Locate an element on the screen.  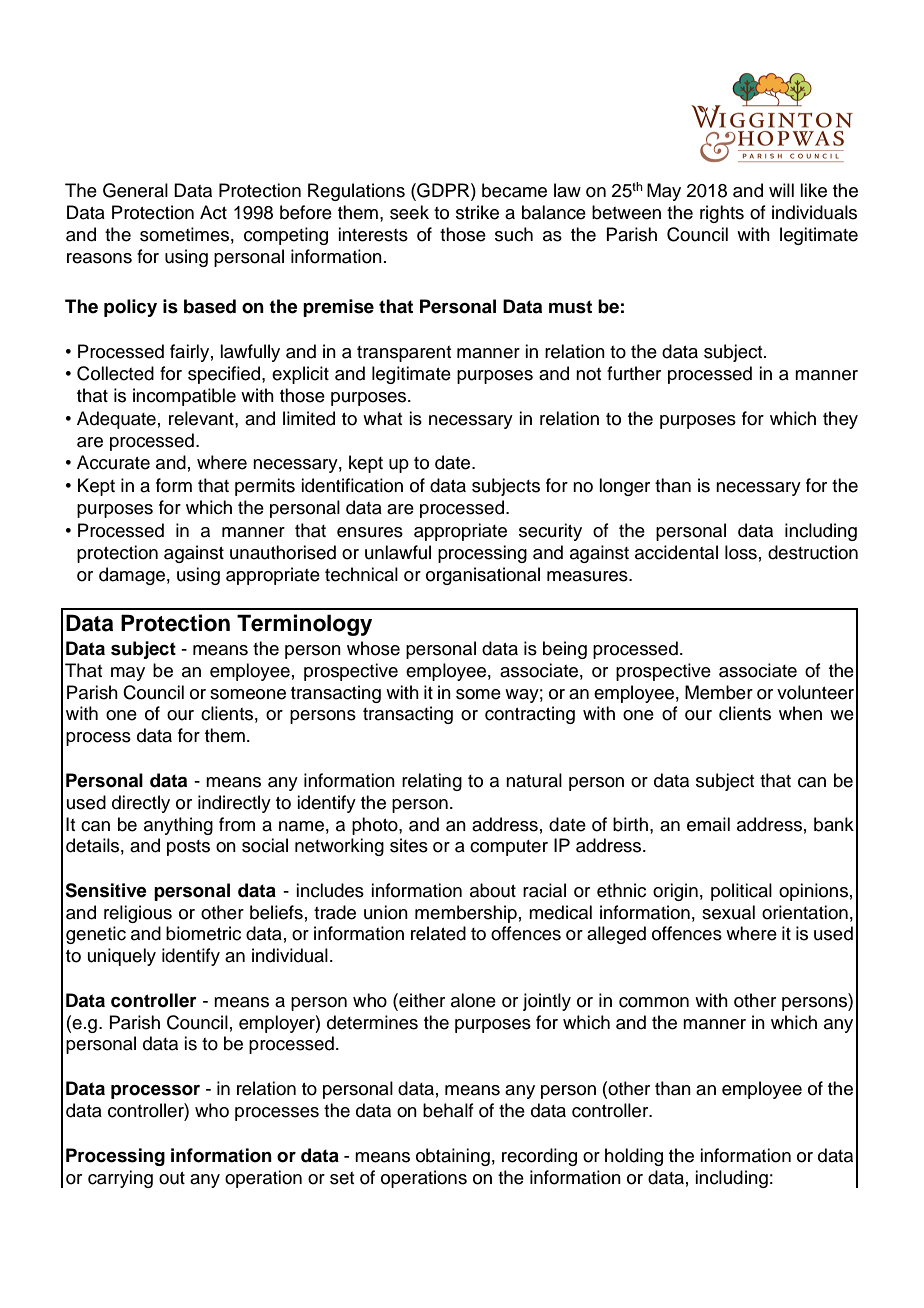
loss is located at coordinates (741, 552).
